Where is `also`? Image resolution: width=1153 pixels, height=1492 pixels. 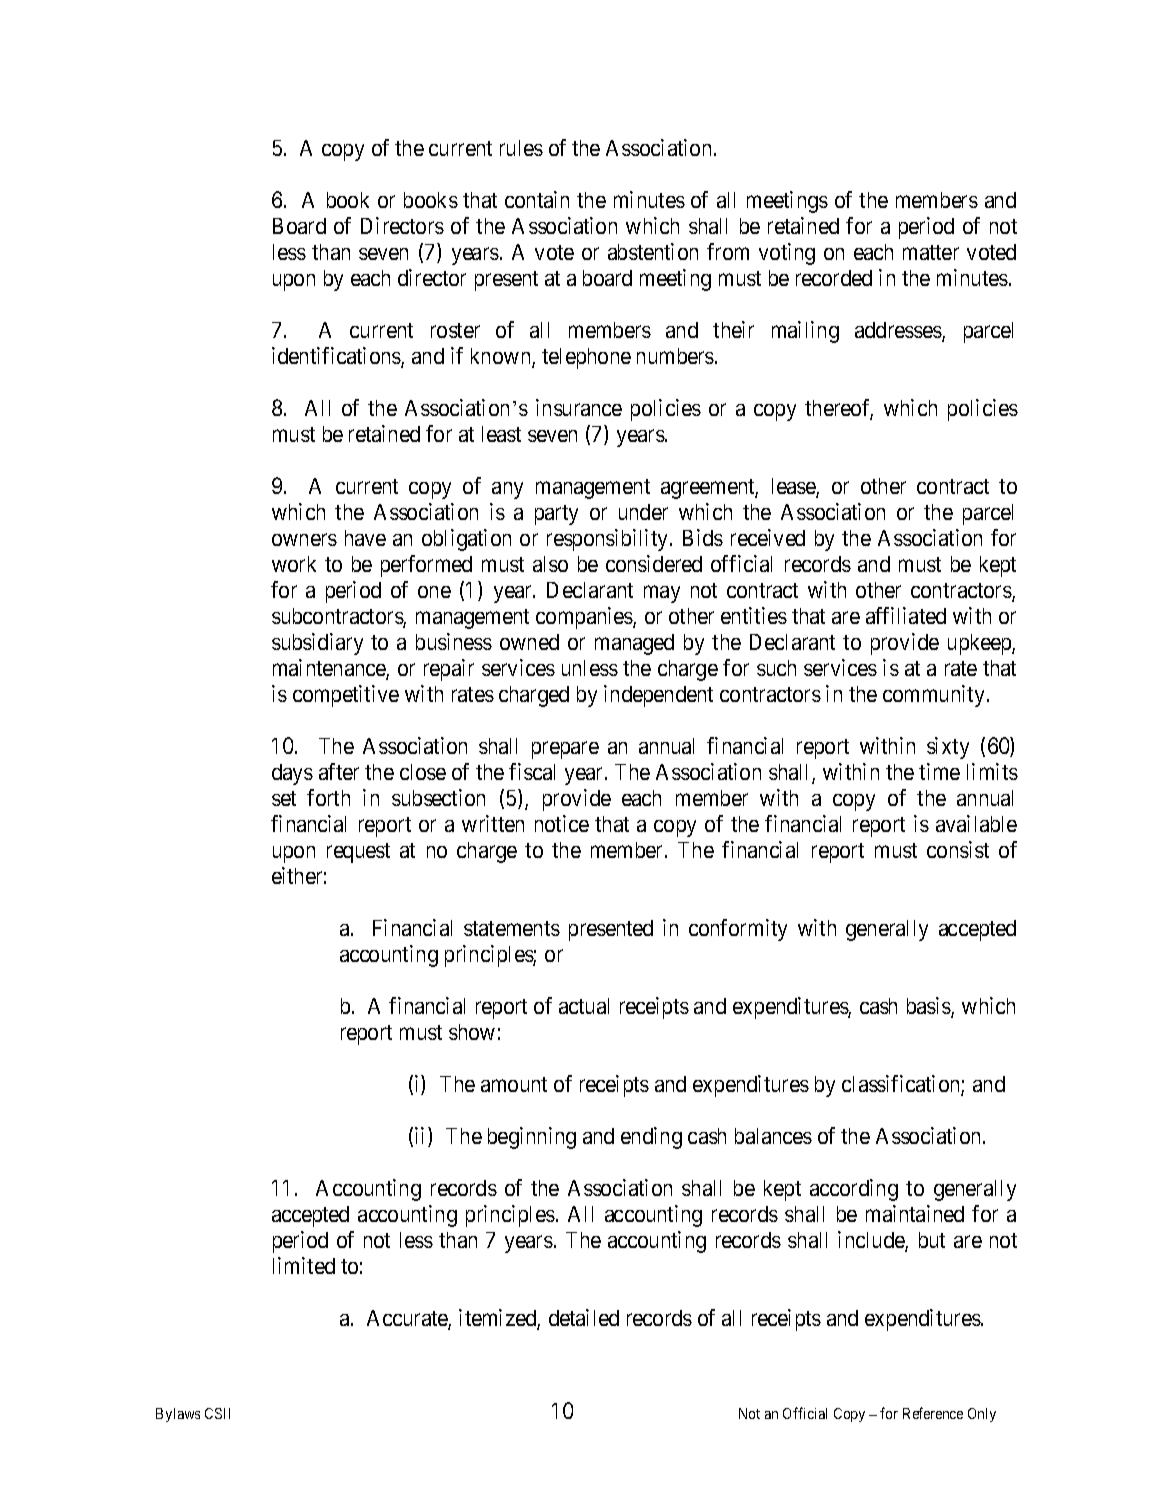 also is located at coordinates (550, 564).
